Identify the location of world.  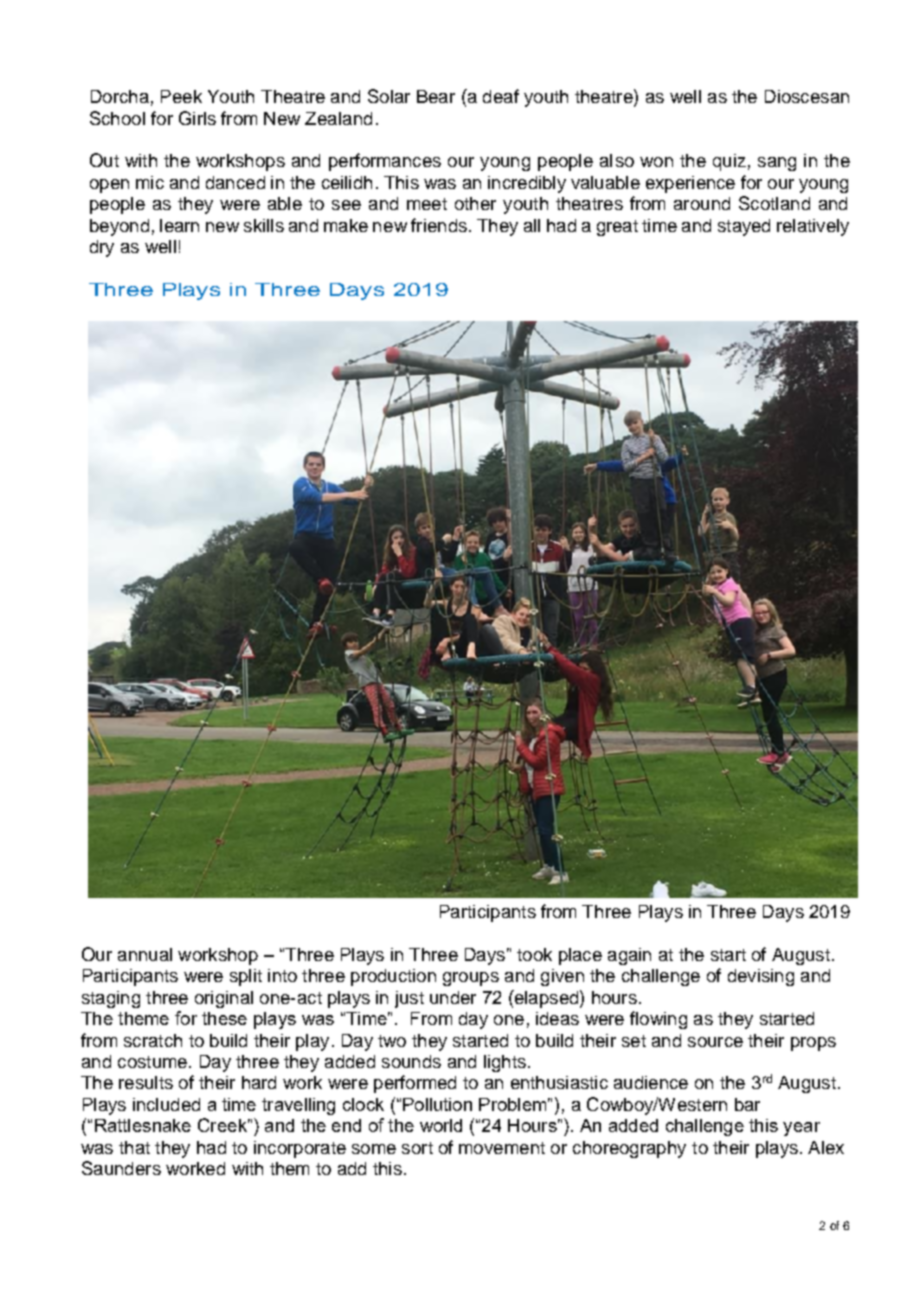
(441, 1125).
